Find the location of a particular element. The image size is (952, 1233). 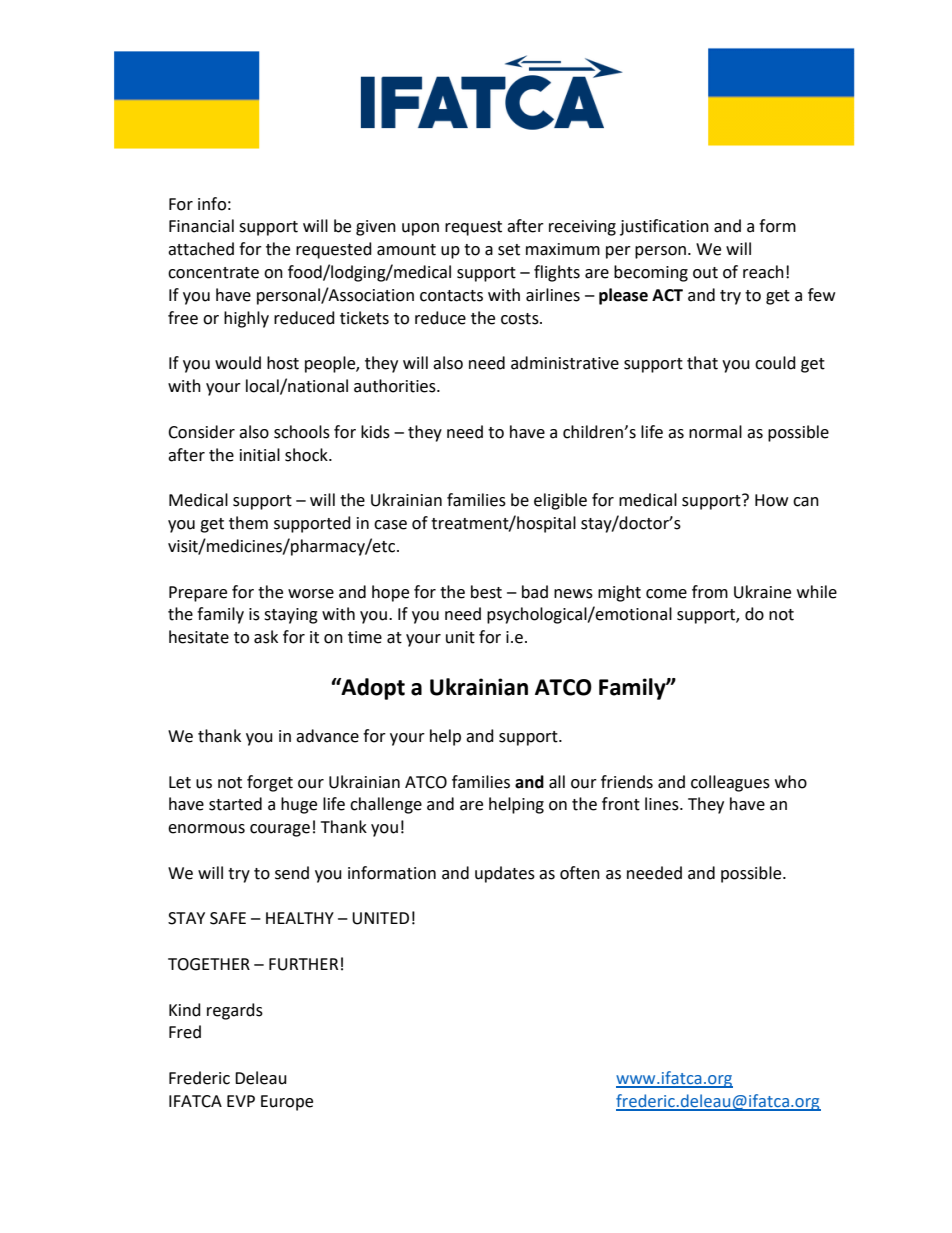

set is located at coordinates (509, 250).
